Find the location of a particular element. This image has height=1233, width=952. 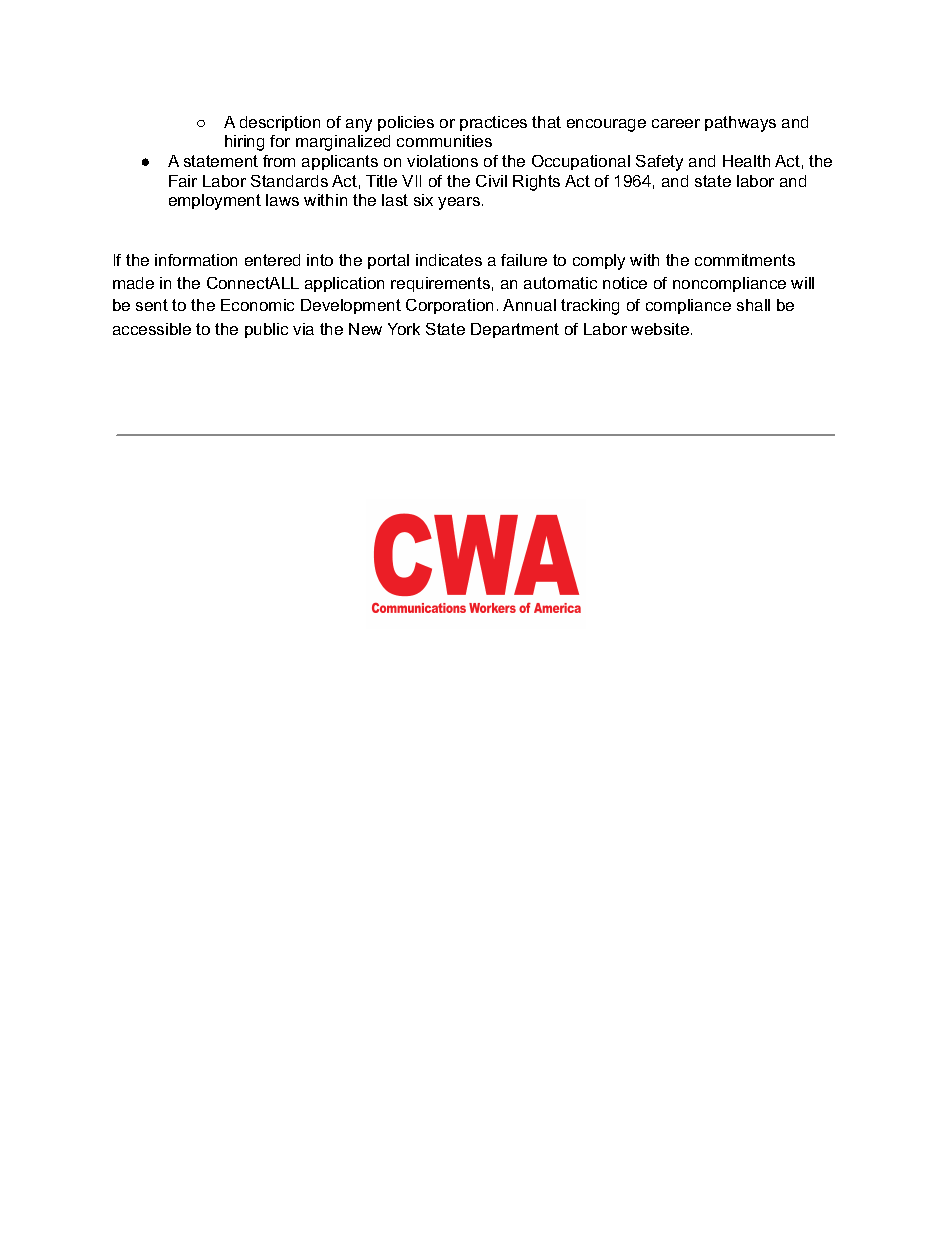

employment is located at coordinates (215, 202).
